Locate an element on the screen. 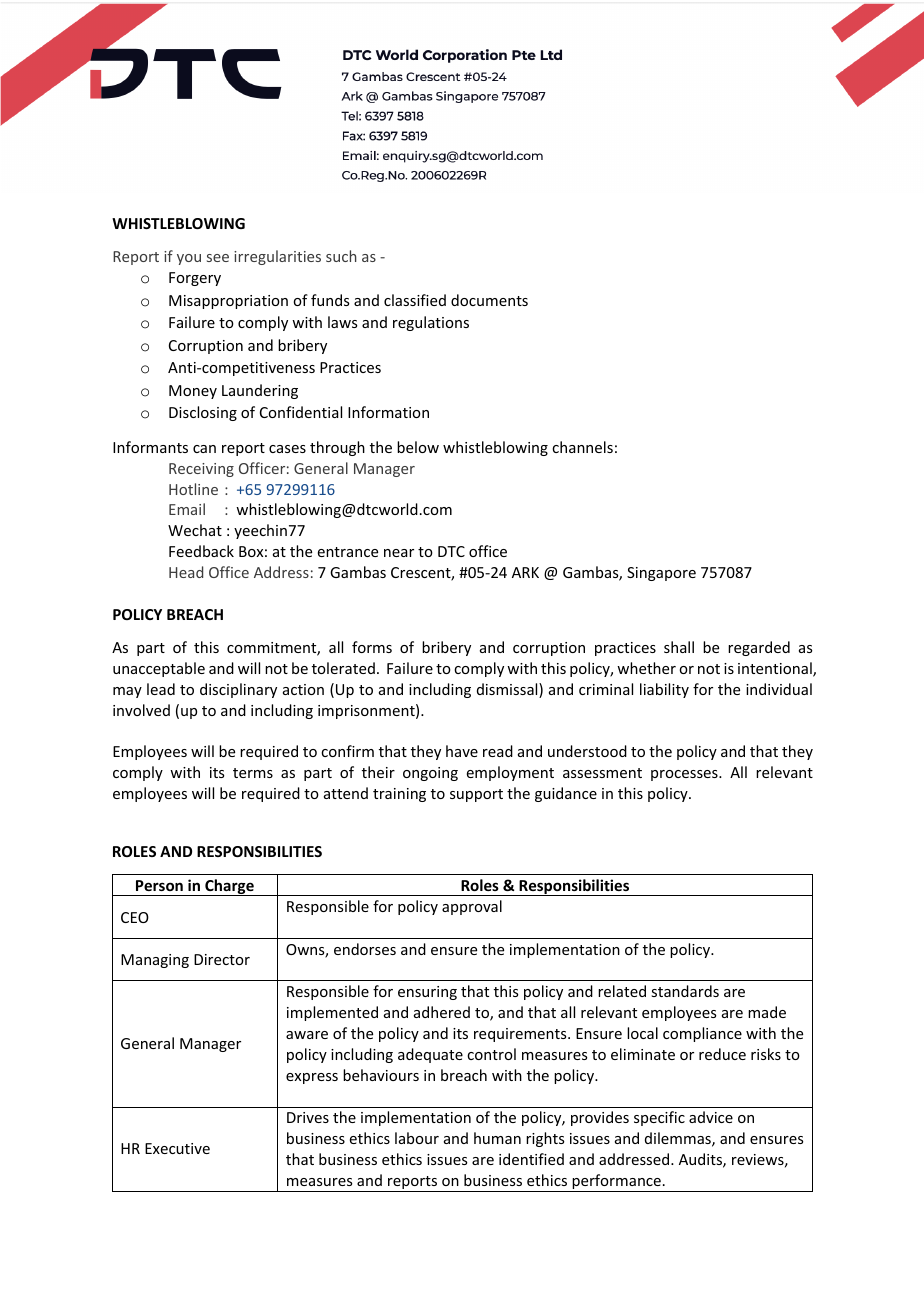  disciplinary is located at coordinates (238, 690).
